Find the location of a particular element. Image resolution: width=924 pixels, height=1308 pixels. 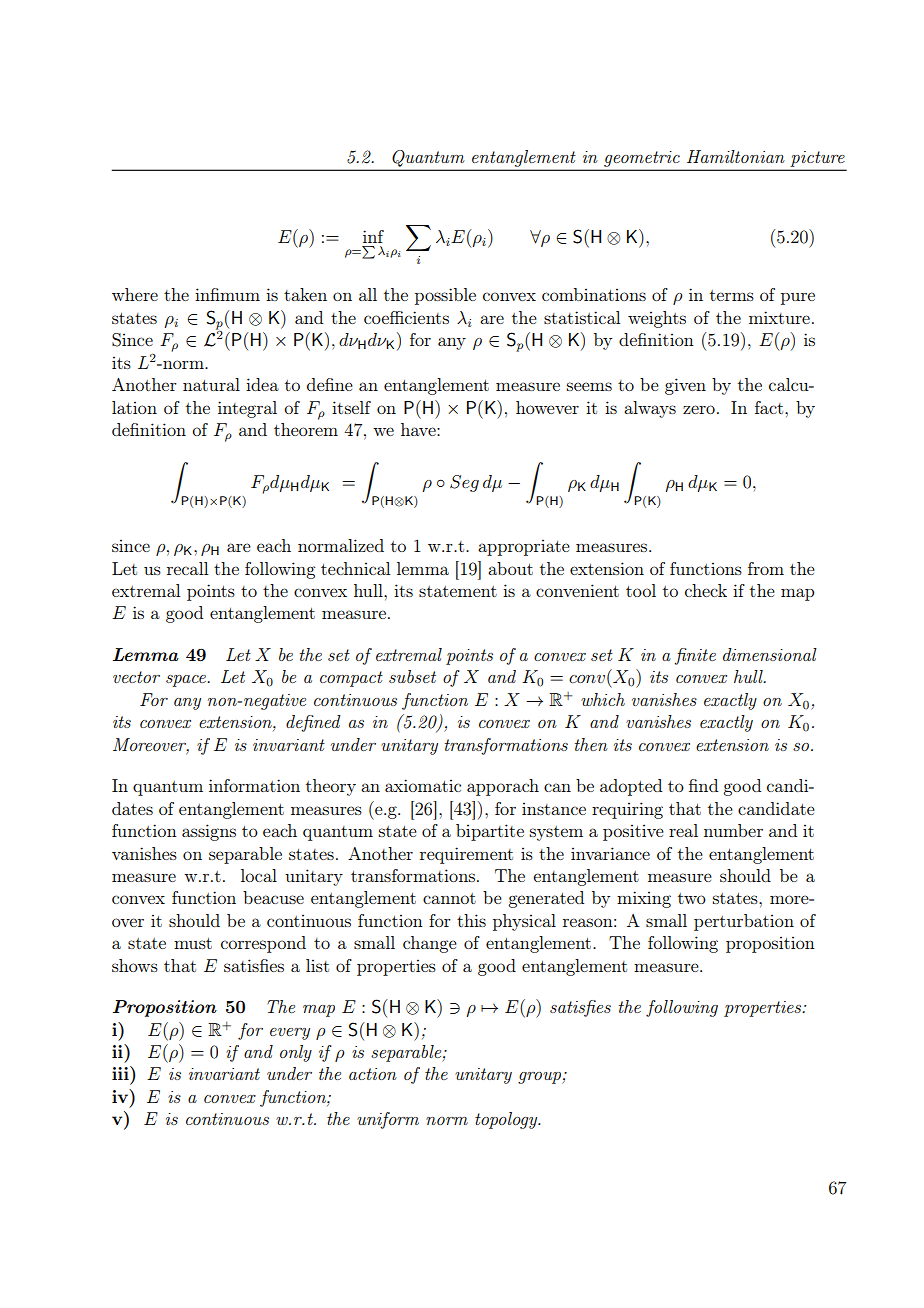

possible is located at coordinates (445, 296).
